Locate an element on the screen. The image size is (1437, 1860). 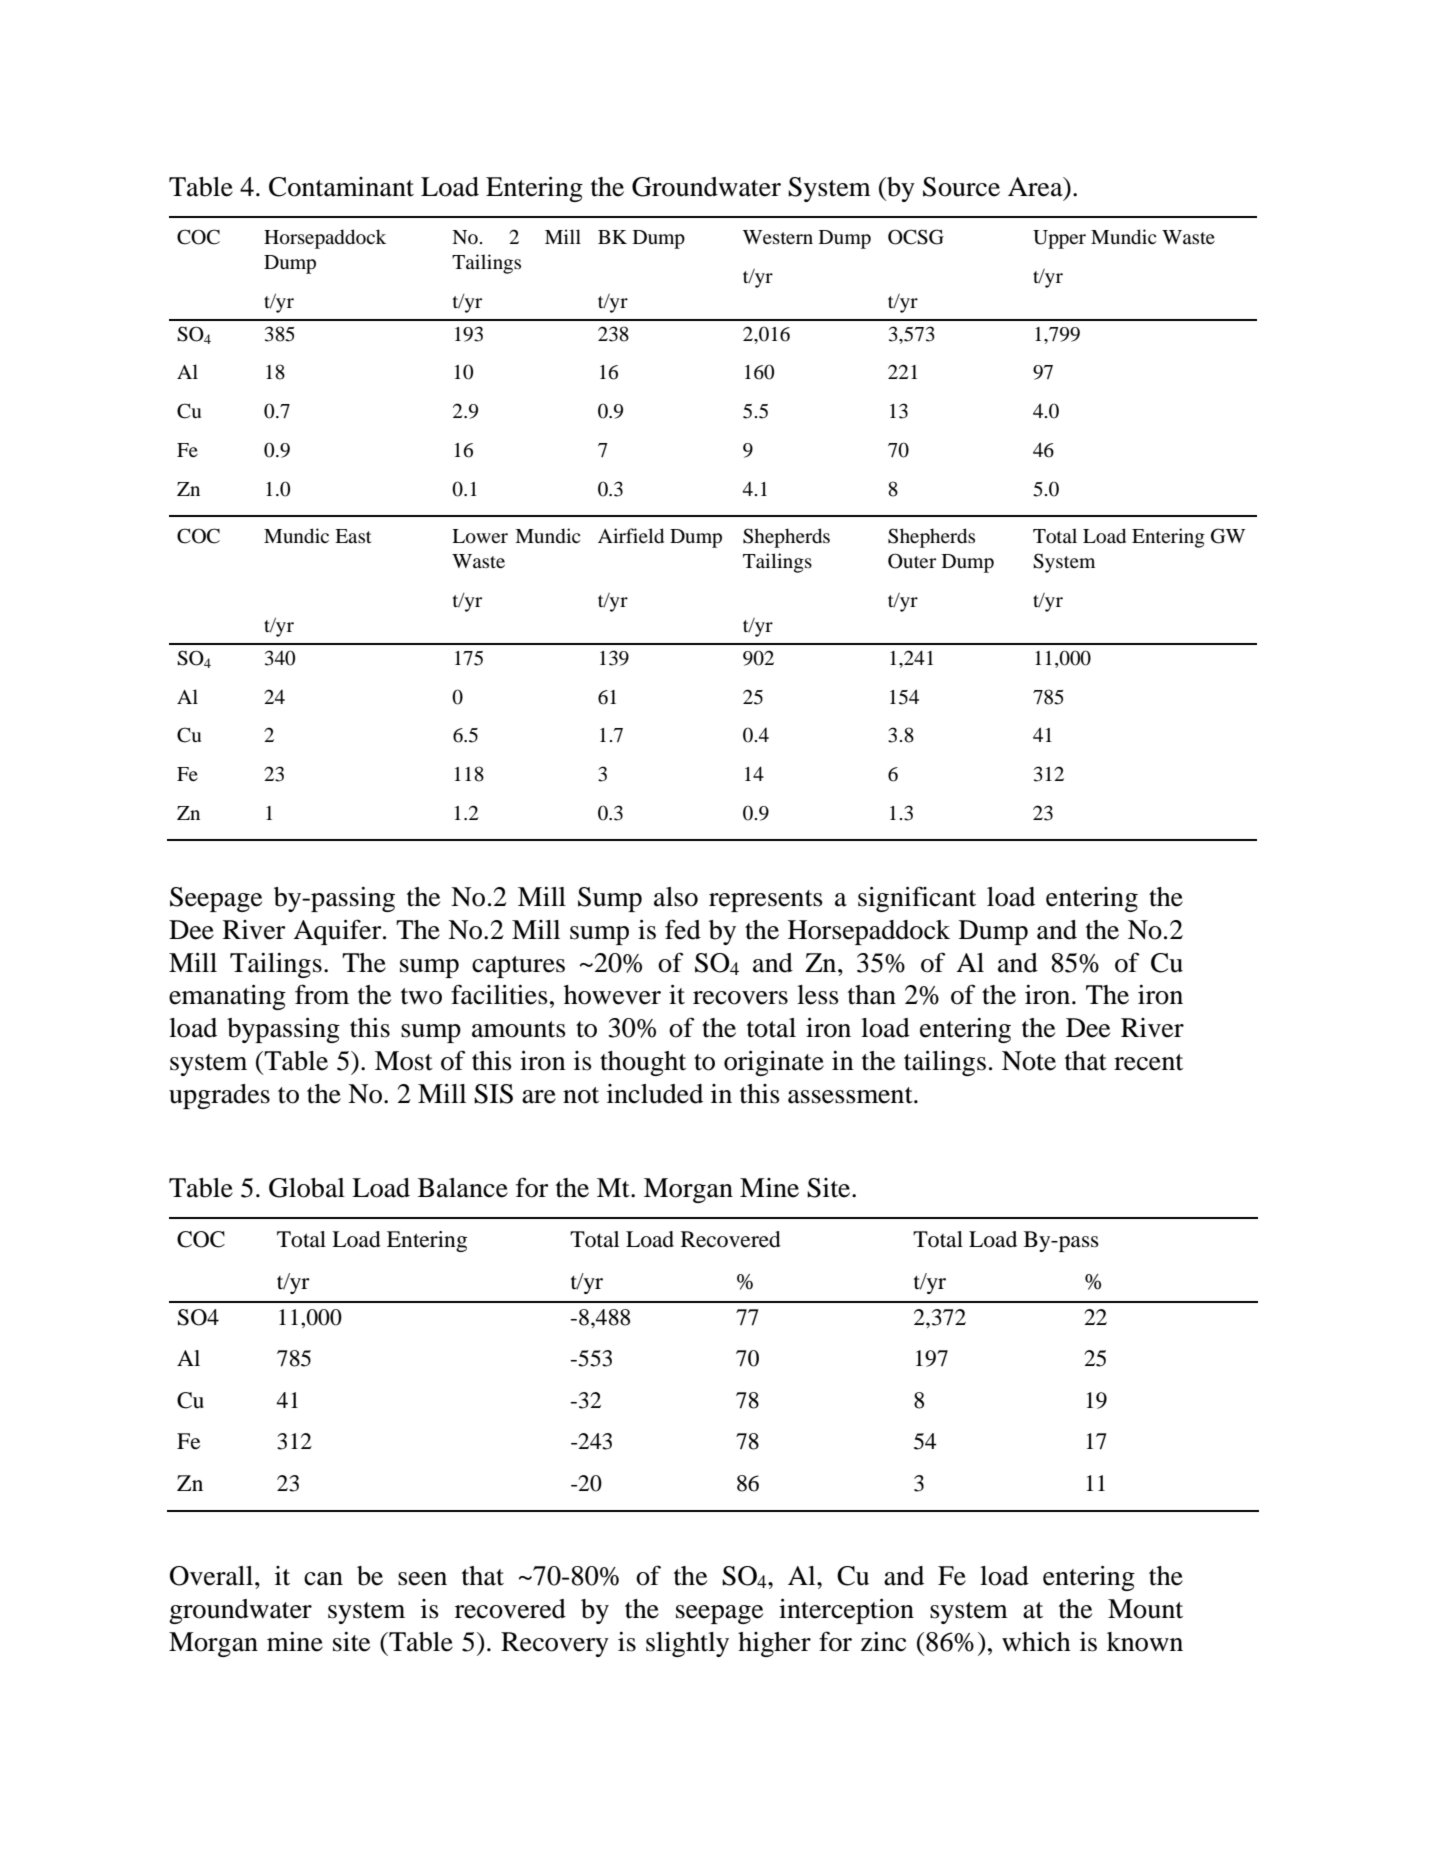
Contaminant is located at coordinates (341, 187).
